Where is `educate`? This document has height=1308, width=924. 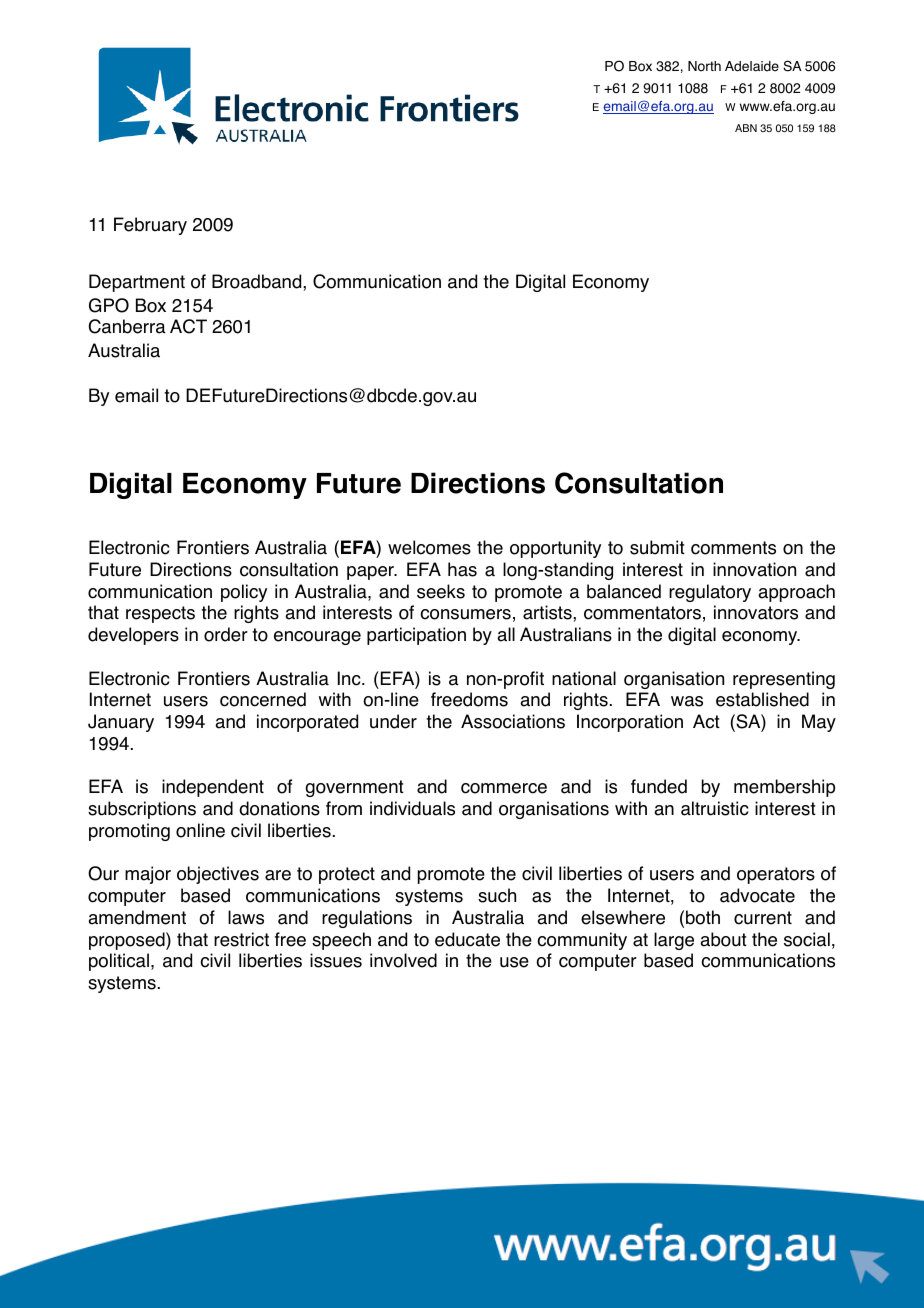
educate is located at coordinates (467, 939).
